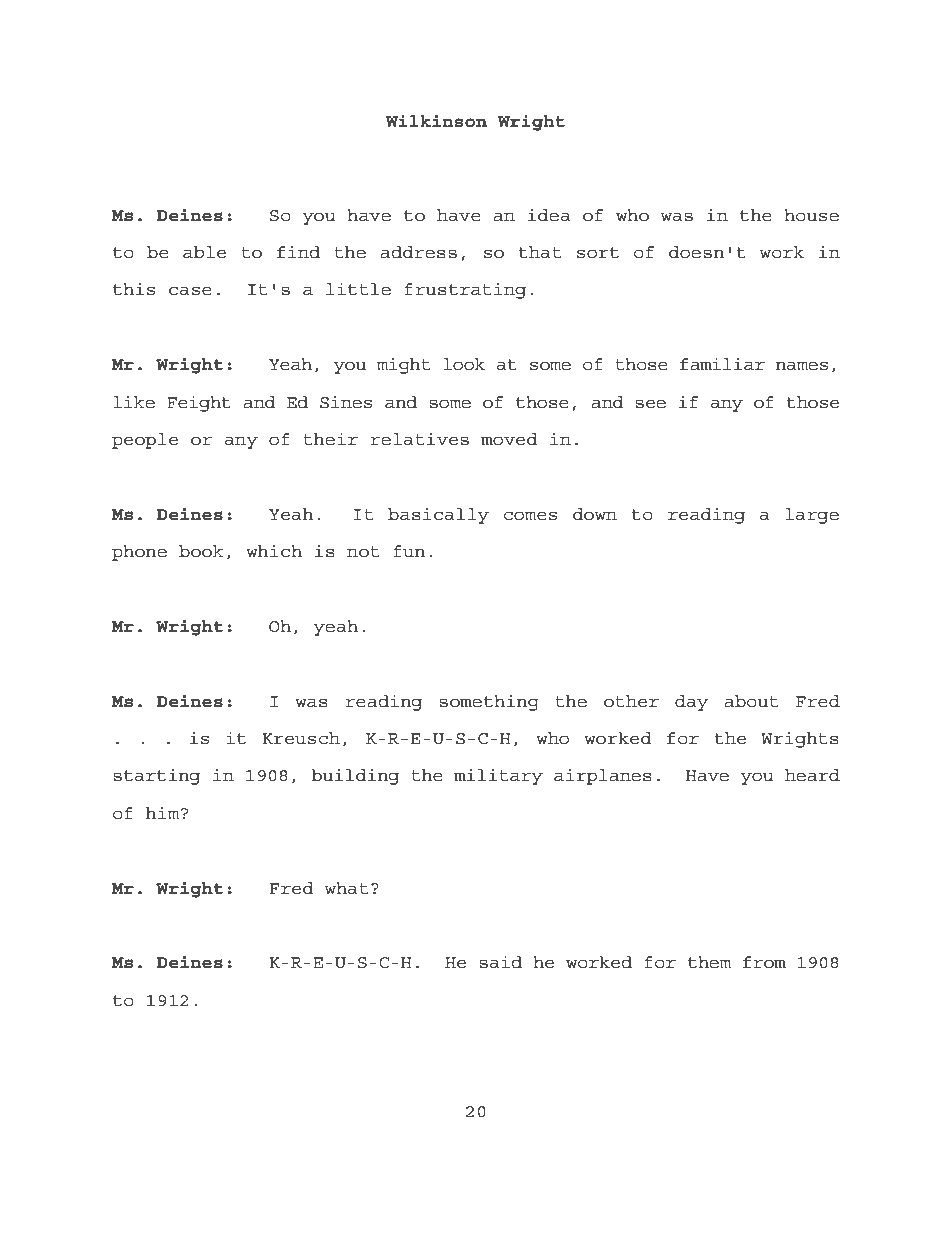 This page has height=1233, width=952. Describe the element at coordinates (436, 121) in the page. I see `Wilkinson` at that location.
